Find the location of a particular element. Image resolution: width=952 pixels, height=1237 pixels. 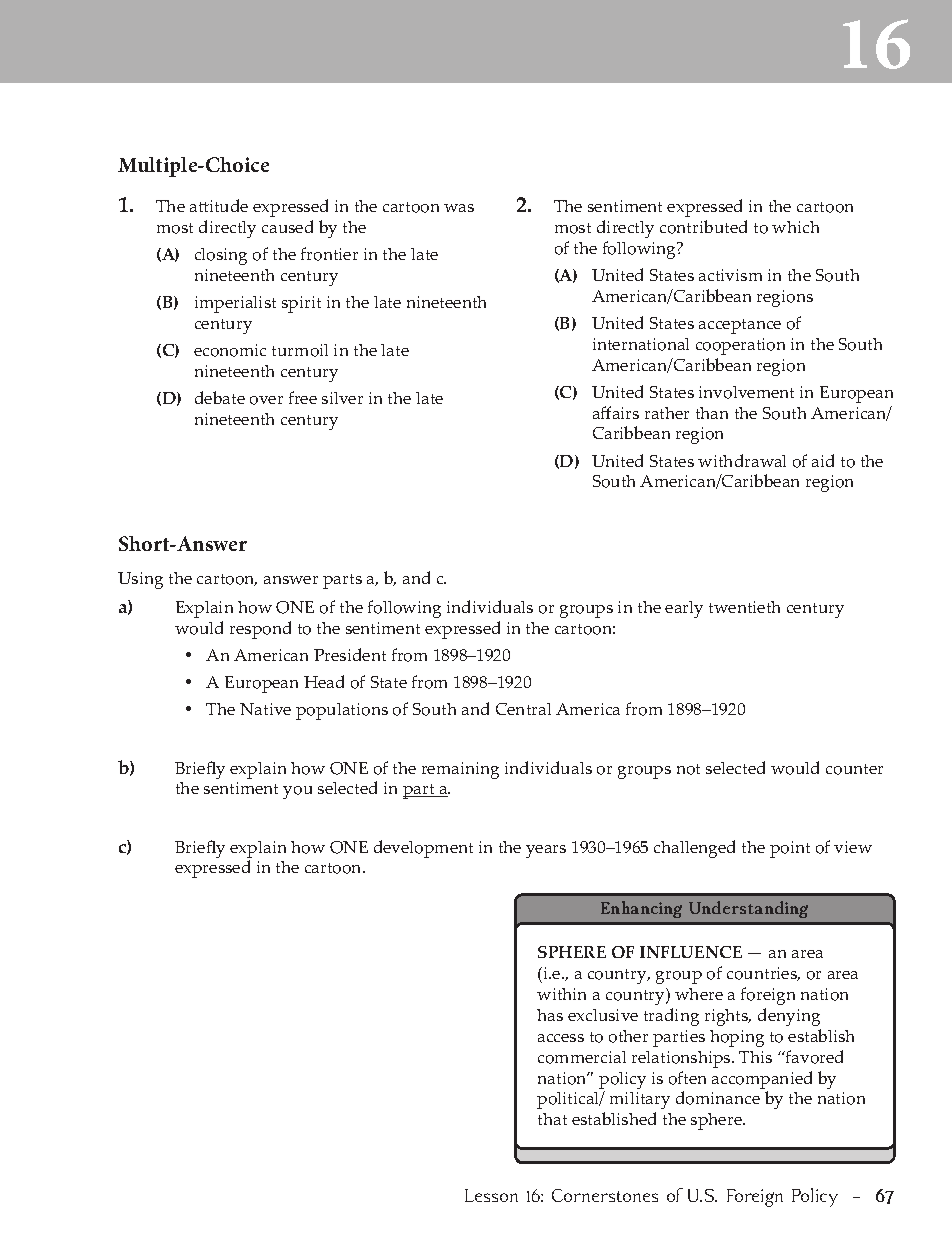

attitude is located at coordinates (219, 205).
